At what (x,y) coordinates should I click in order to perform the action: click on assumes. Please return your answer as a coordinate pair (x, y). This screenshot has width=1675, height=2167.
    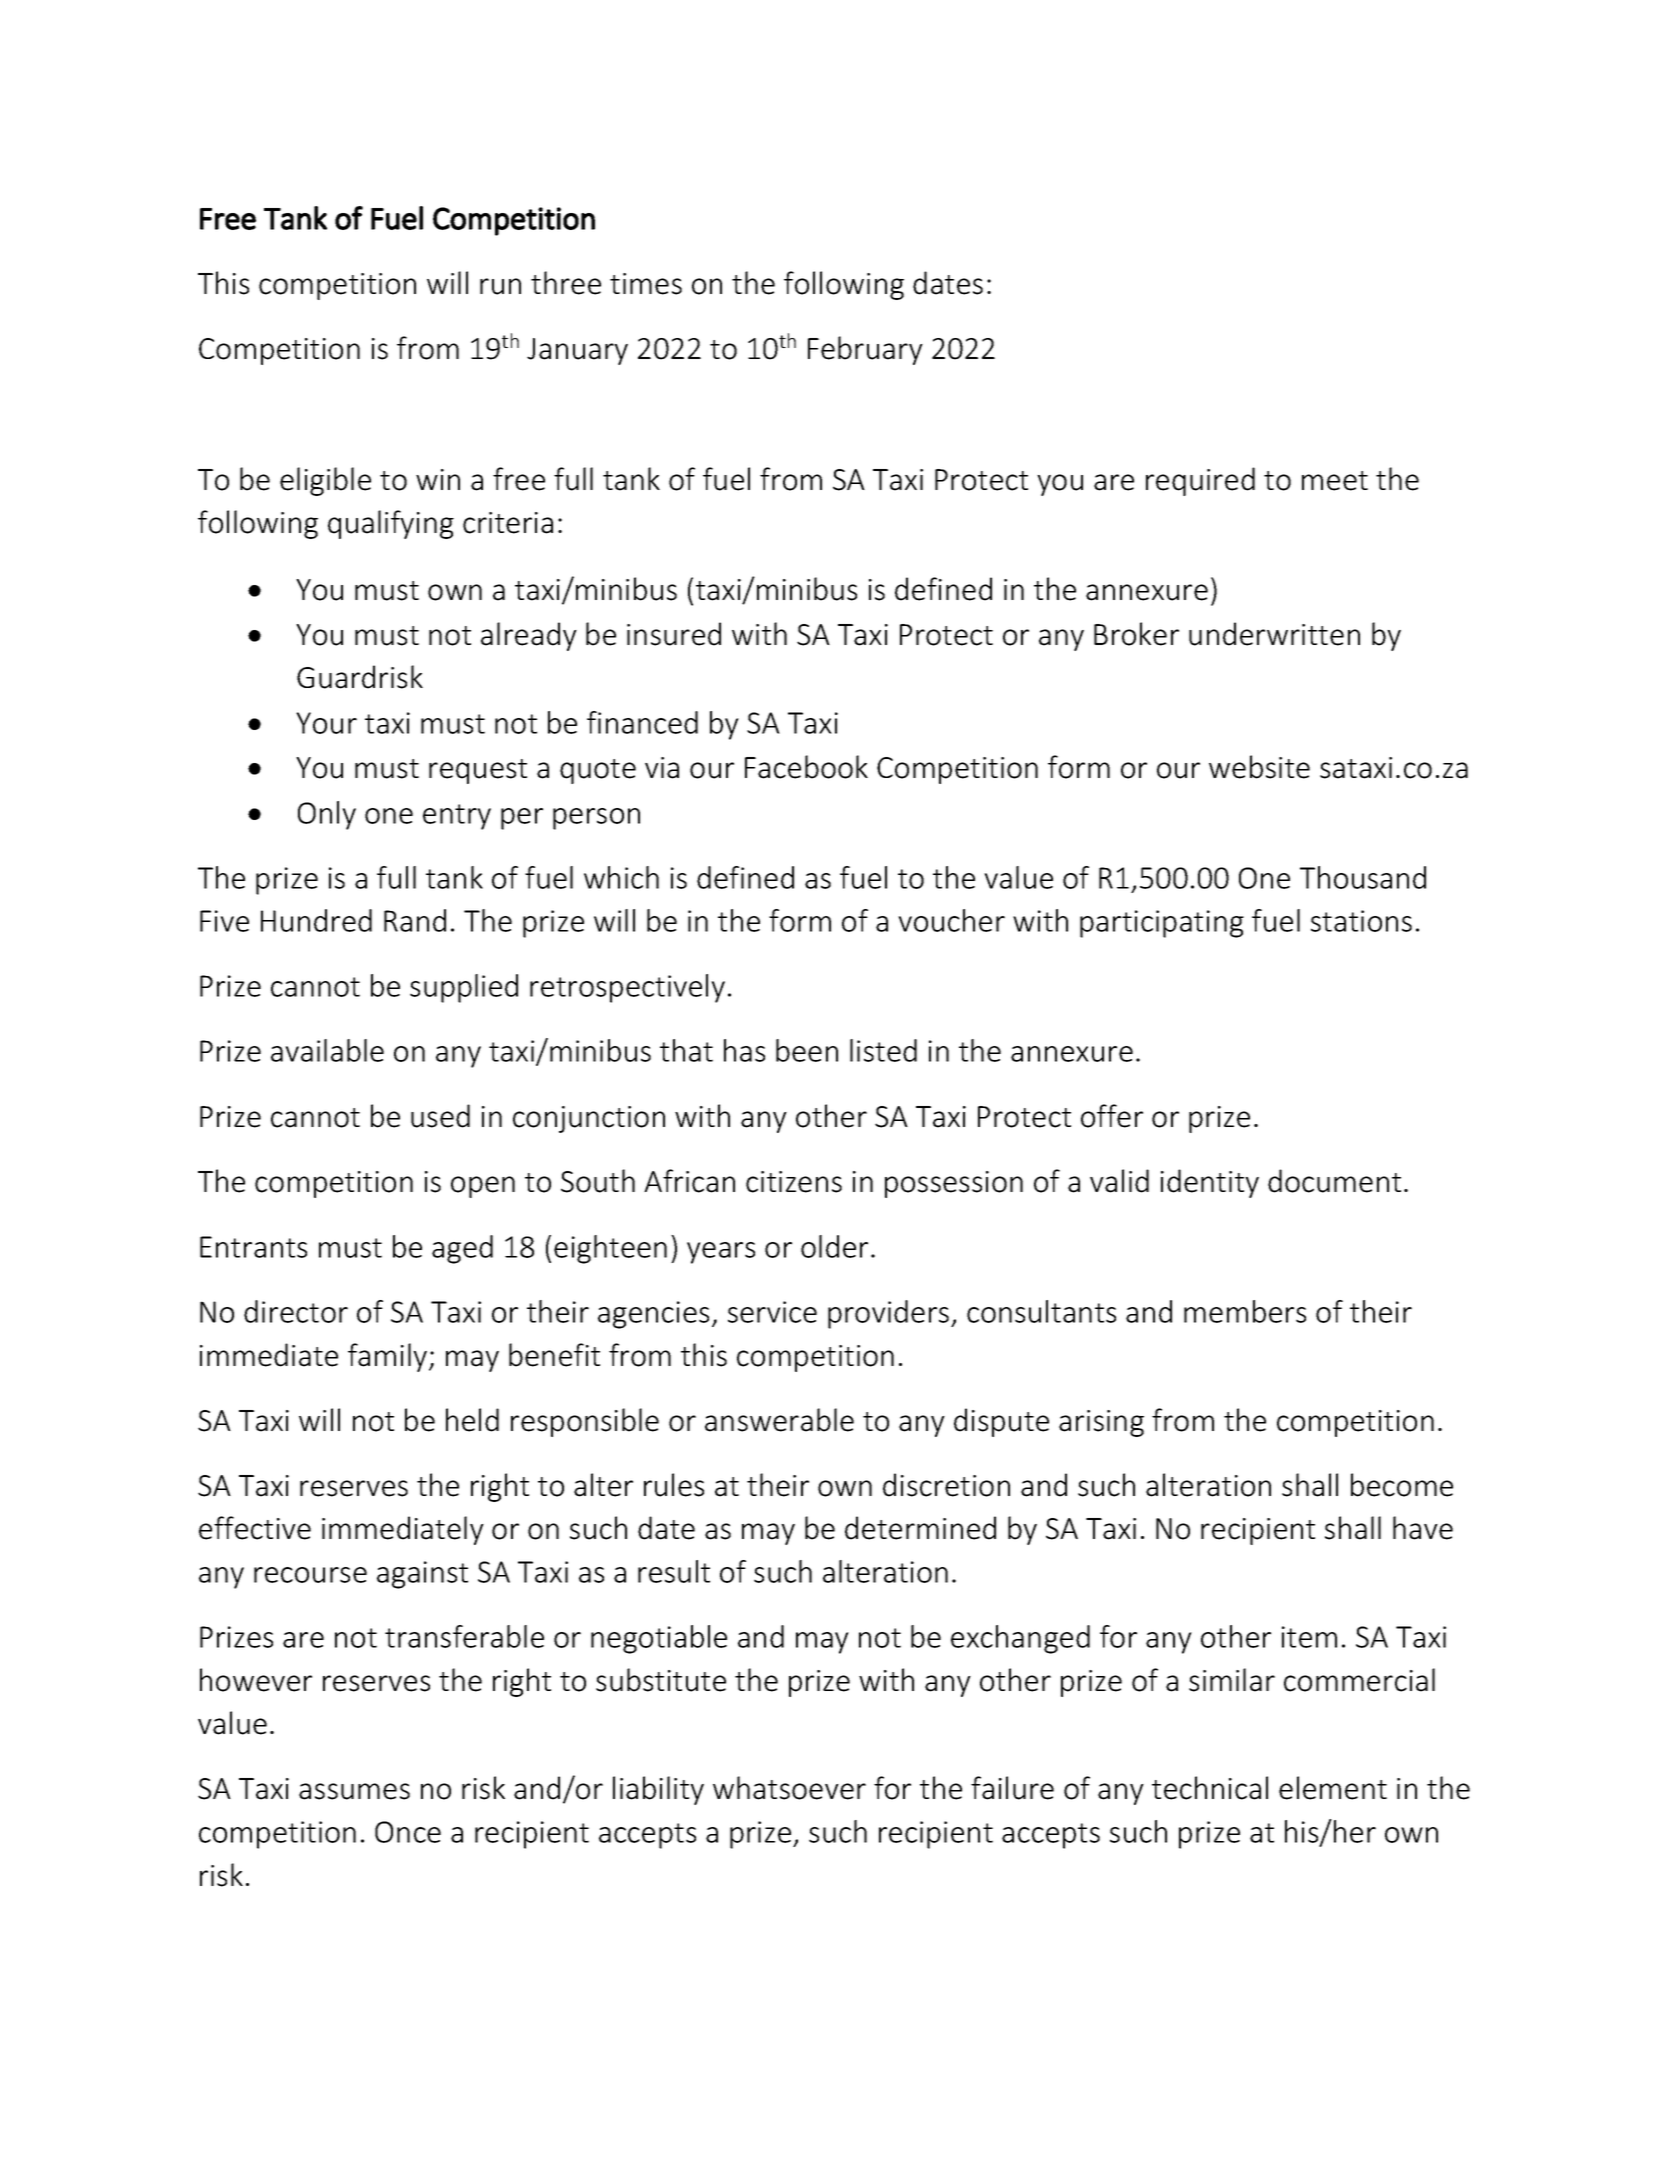
    Looking at the image, I should click on (354, 1791).
